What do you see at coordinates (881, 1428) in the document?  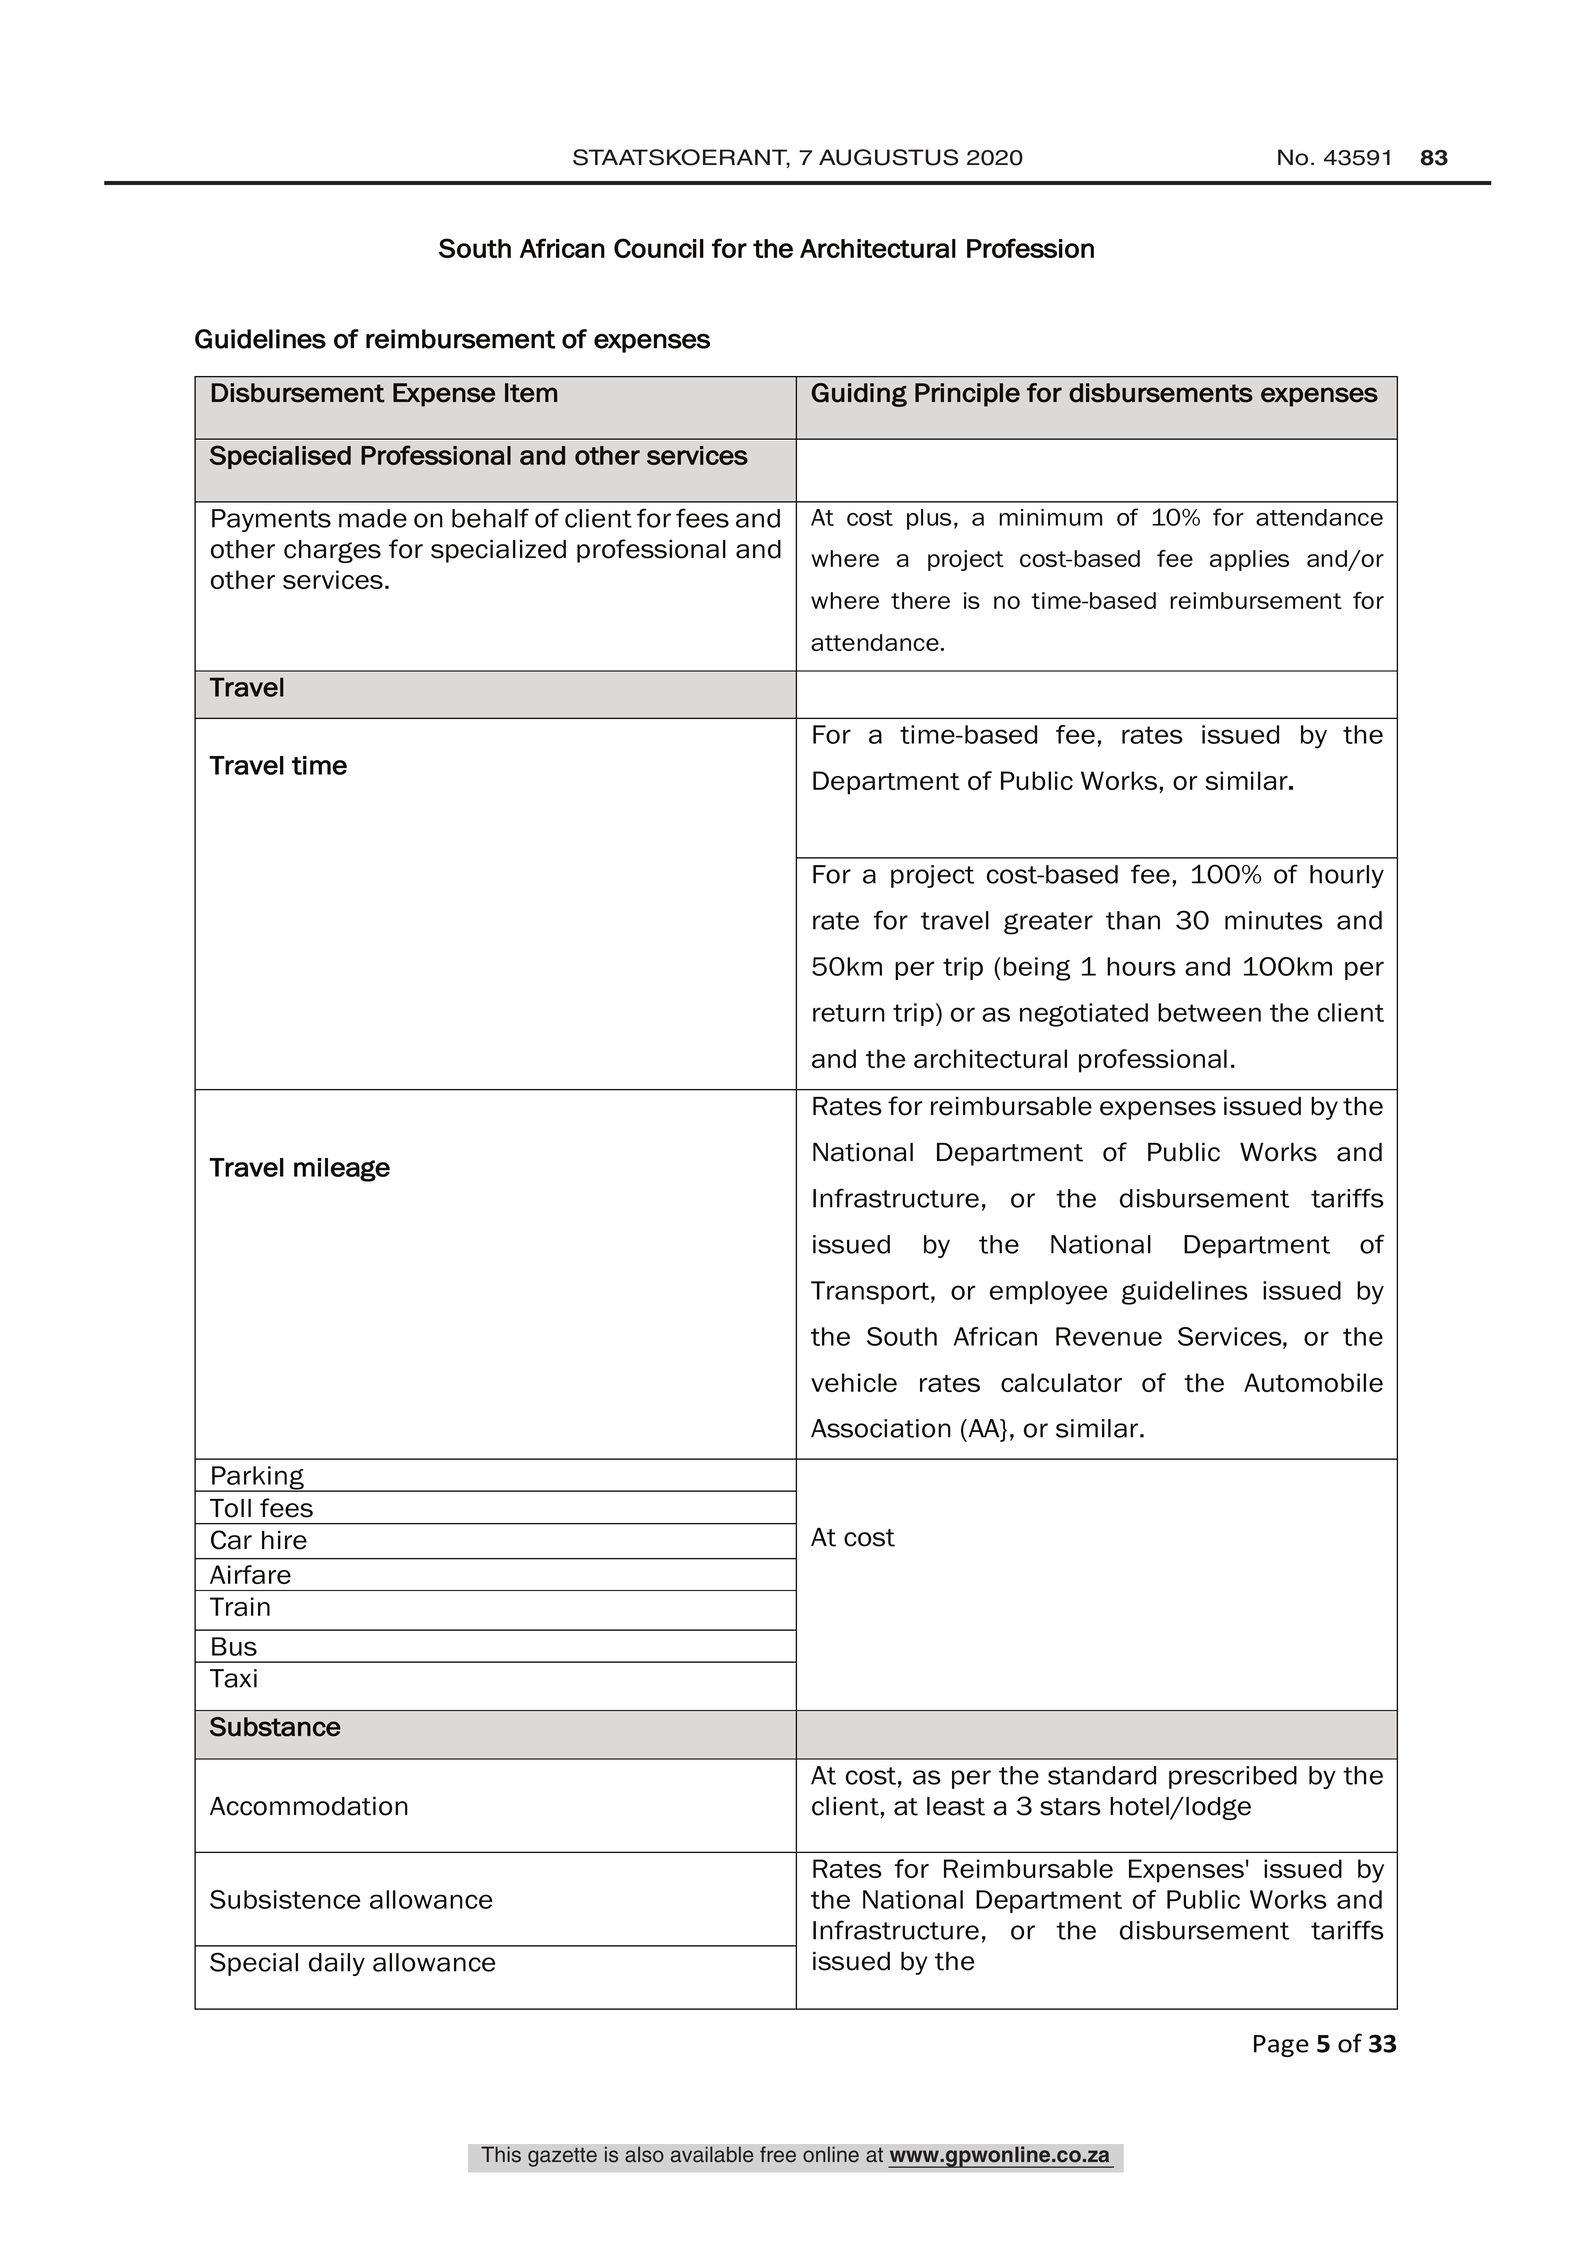 I see `Association` at bounding box center [881, 1428].
